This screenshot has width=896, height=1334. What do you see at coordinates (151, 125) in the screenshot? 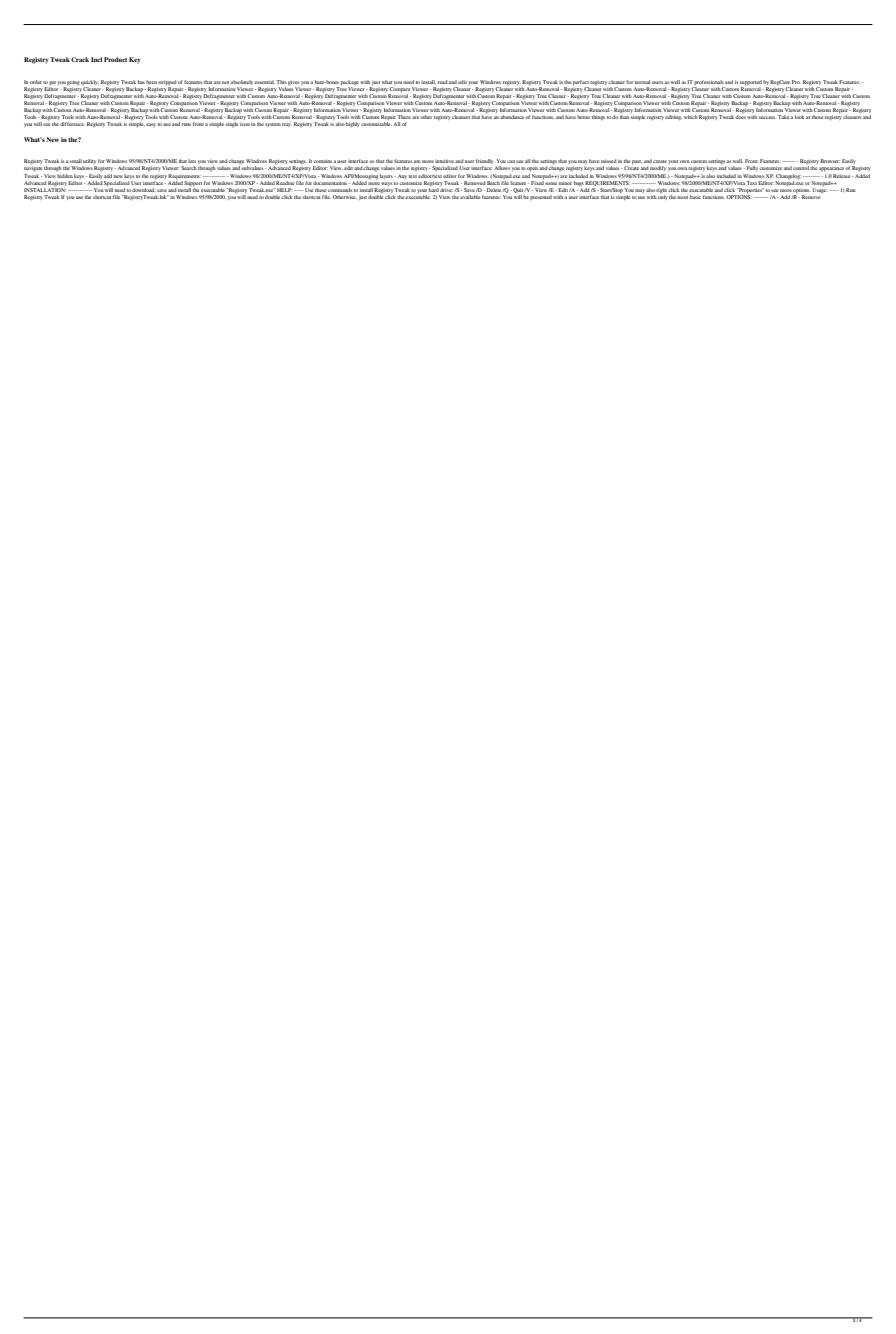
I see `easy` at bounding box center [151, 125].
